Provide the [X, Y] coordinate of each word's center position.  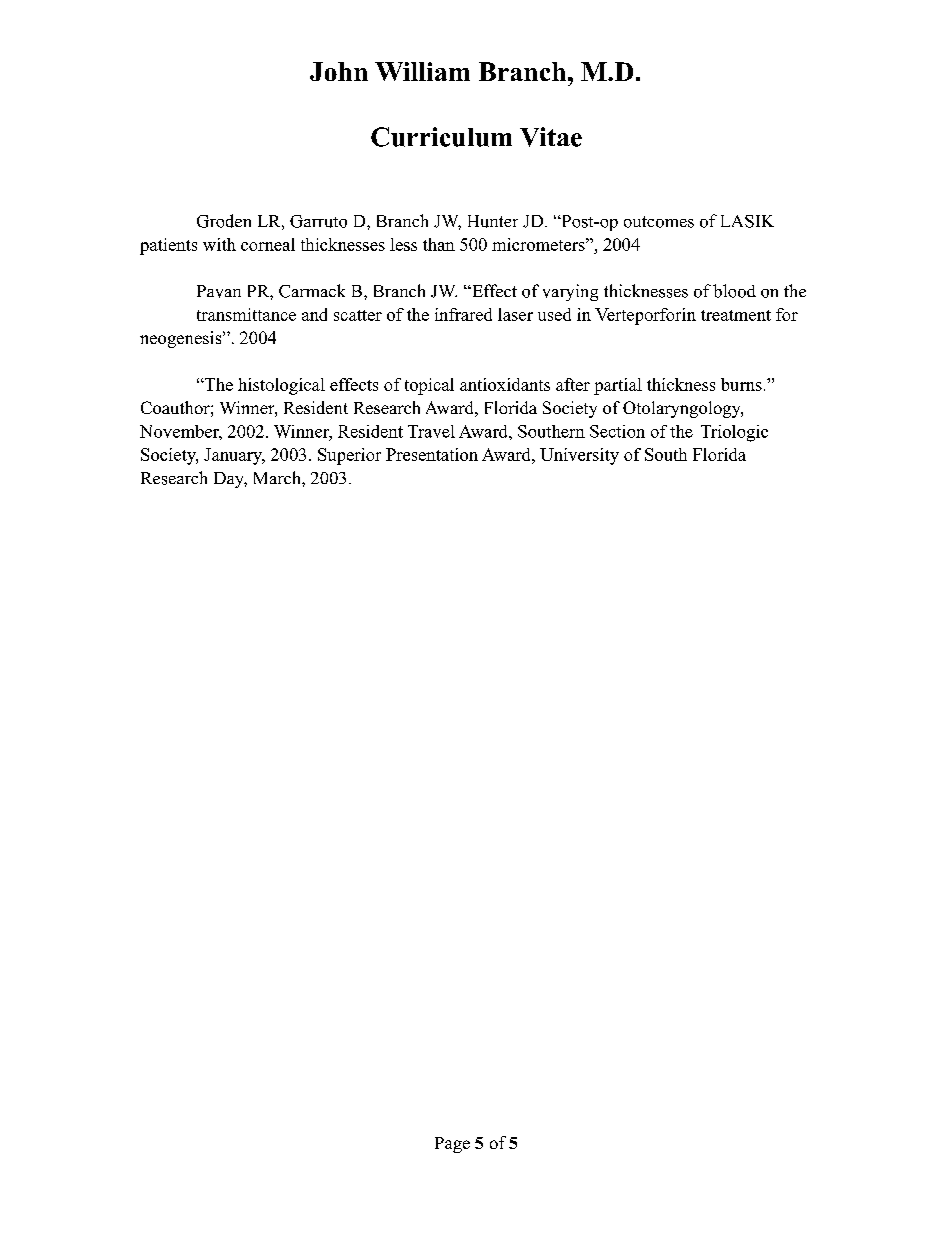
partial [618, 386]
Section [617, 431]
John [339, 71]
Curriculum [441, 137]
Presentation [432, 454]
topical [429, 386]
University [579, 456]
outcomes [659, 222]
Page [452, 1145]
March [278, 477]
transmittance [246, 314]
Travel [431, 431]
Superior [349, 456]
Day [230, 480]
